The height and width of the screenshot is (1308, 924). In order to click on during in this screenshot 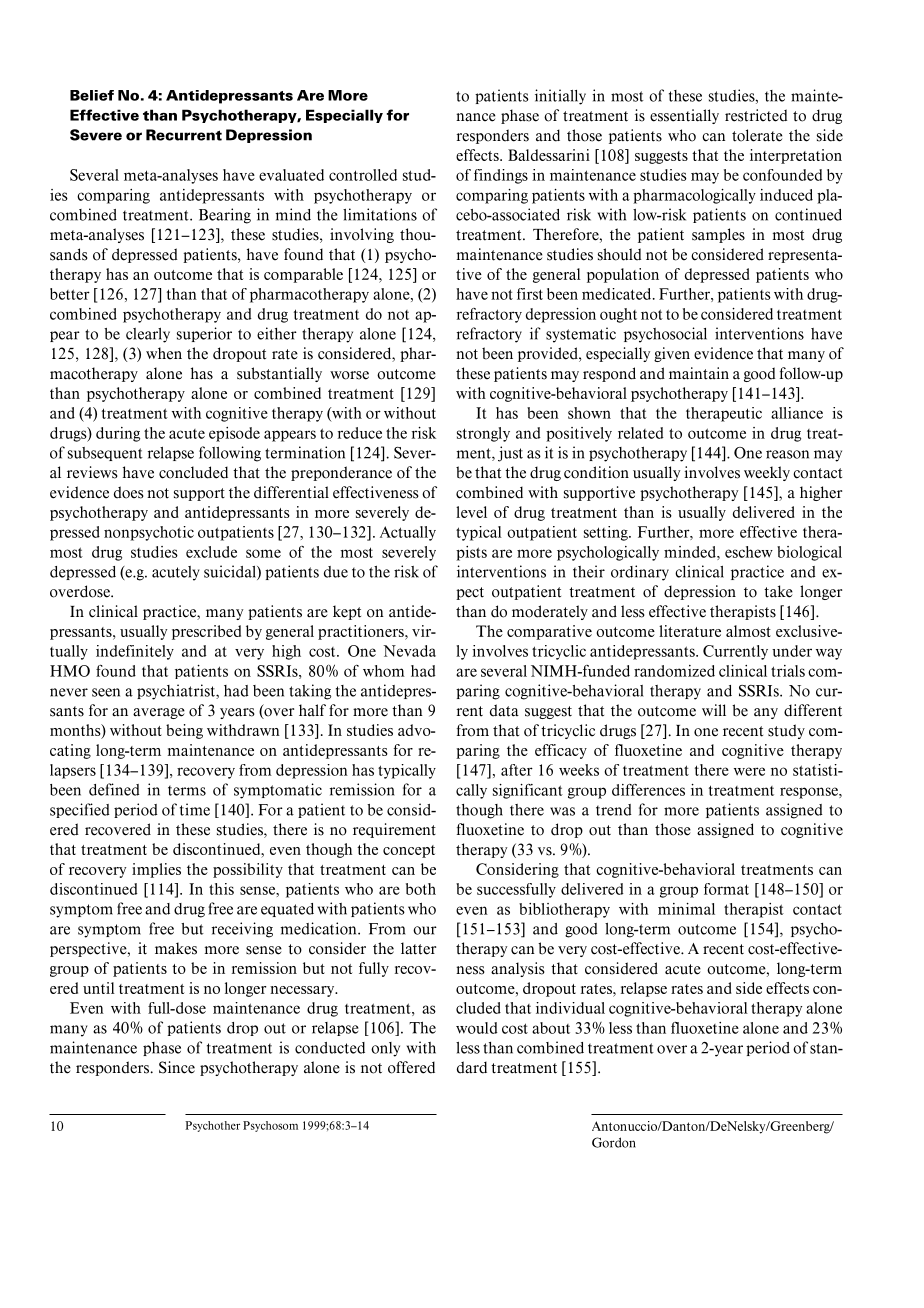, I will do `click(118, 434)`.
